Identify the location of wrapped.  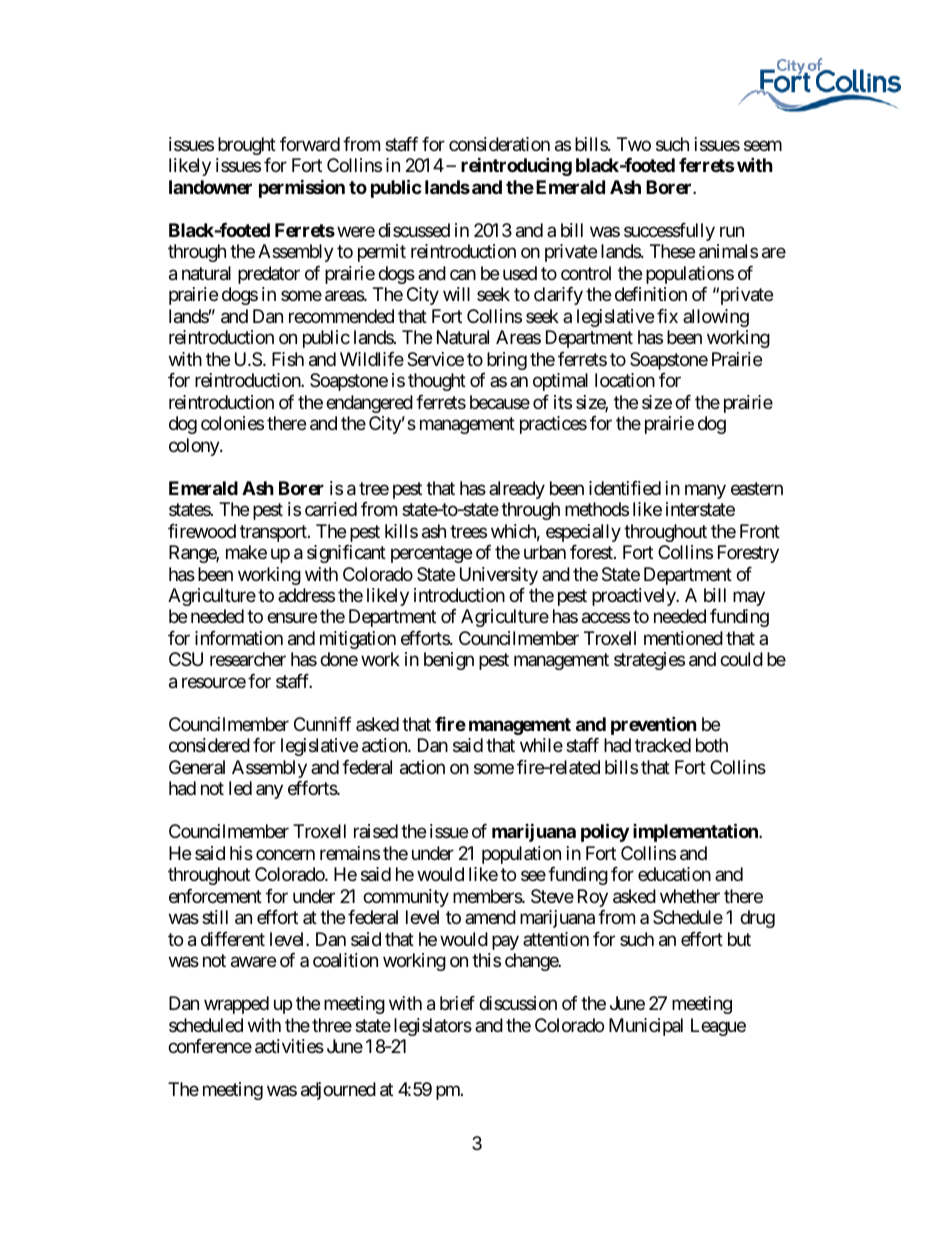
(236, 1005).
